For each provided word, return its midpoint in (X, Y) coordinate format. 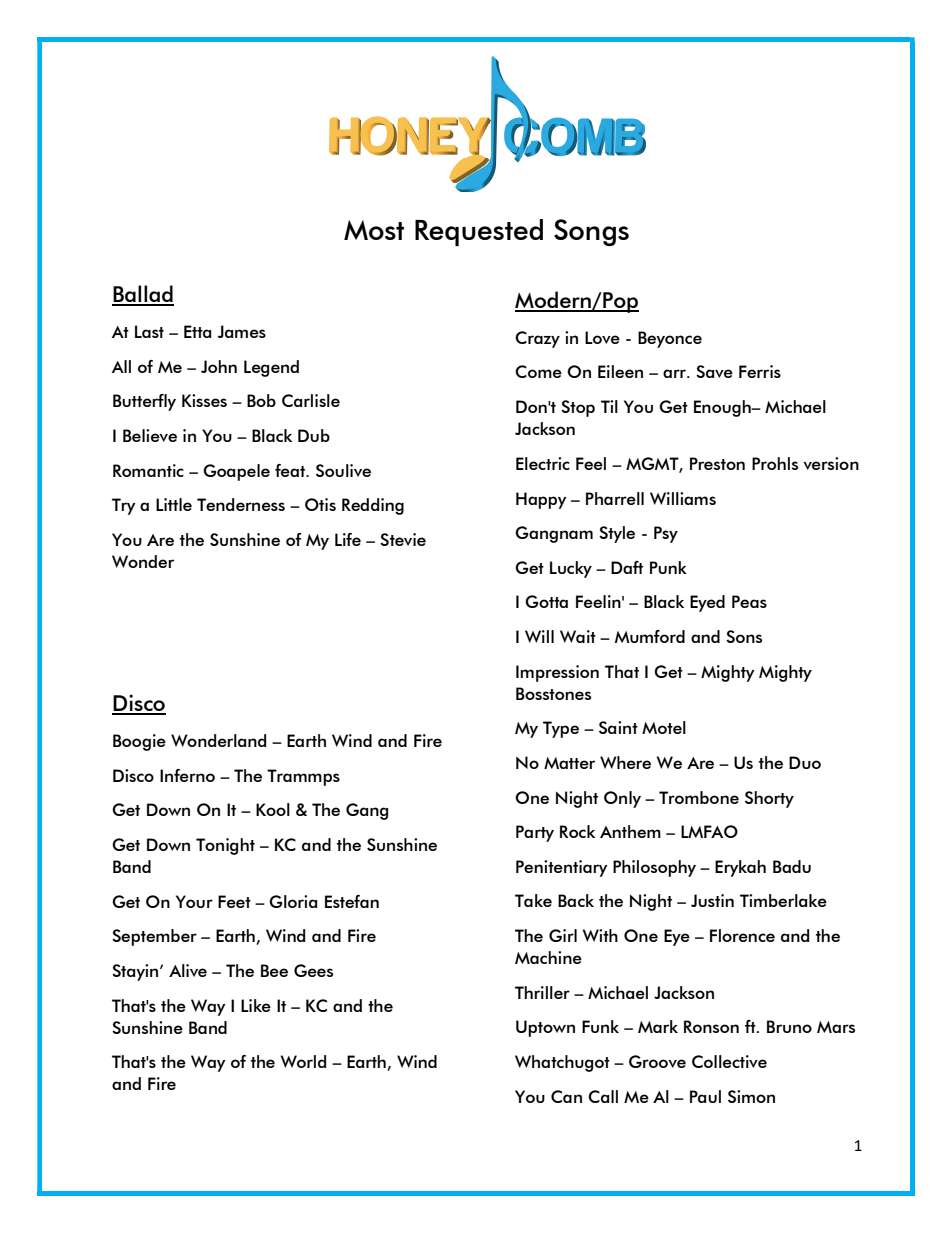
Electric (543, 463)
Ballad (143, 295)
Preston (717, 463)
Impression (557, 673)
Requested (479, 232)
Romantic (148, 470)
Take (533, 900)
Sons (744, 636)
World (303, 1061)
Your (194, 901)
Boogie (139, 742)
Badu (792, 866)
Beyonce (670, 339)
